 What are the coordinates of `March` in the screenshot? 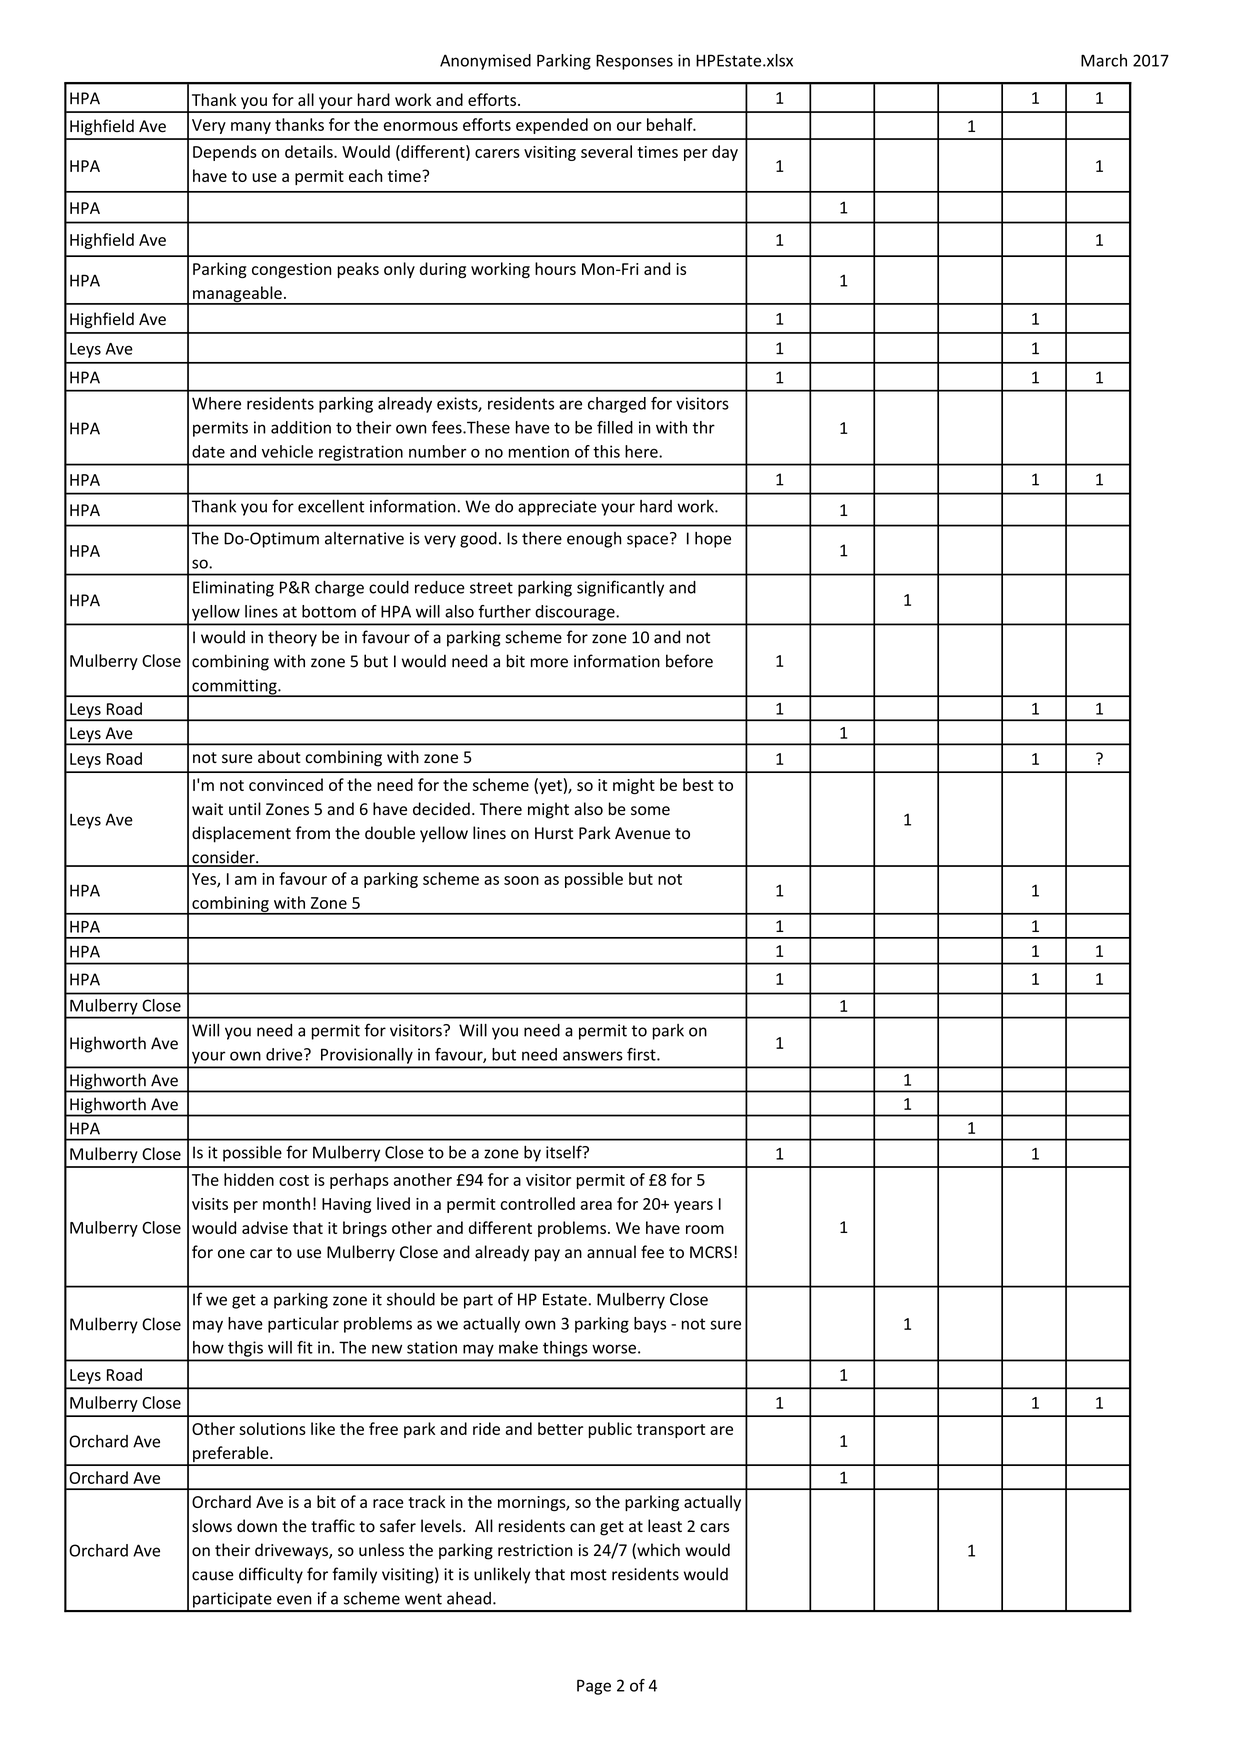 It's located at (1104, 60).
